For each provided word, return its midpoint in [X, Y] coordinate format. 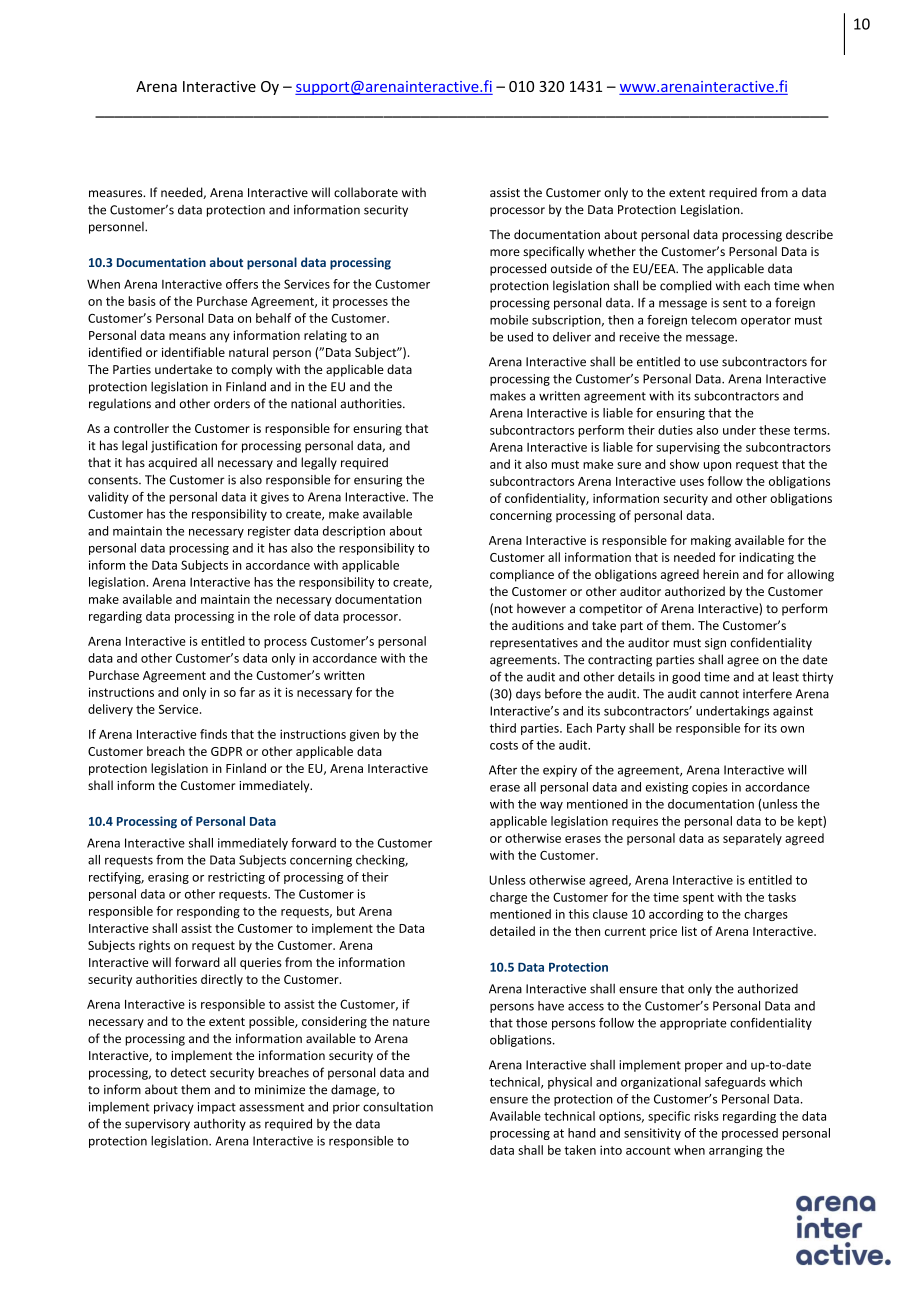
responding [208, 912]
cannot [719, 694]
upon [717, 466]
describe [809, 234]
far [247, 692]
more [505, 252]
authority [220, 1124]
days [528, 695]
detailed [512, 931]
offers [242, 284]
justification [184, 446]
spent [698, 898]
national [313, 403]
